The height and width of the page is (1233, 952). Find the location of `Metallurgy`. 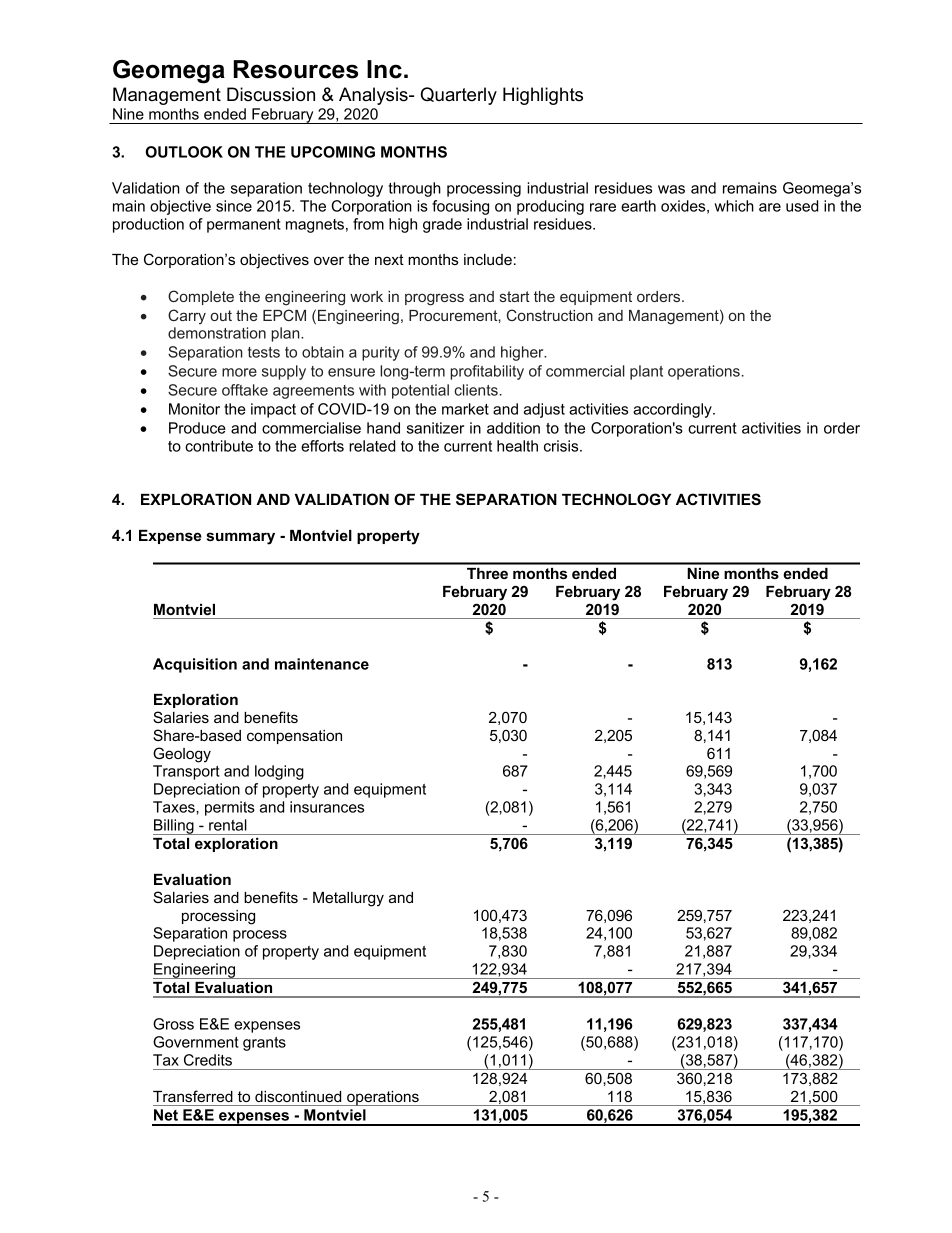

Metallurgy is located at coordinates (348, 899).
